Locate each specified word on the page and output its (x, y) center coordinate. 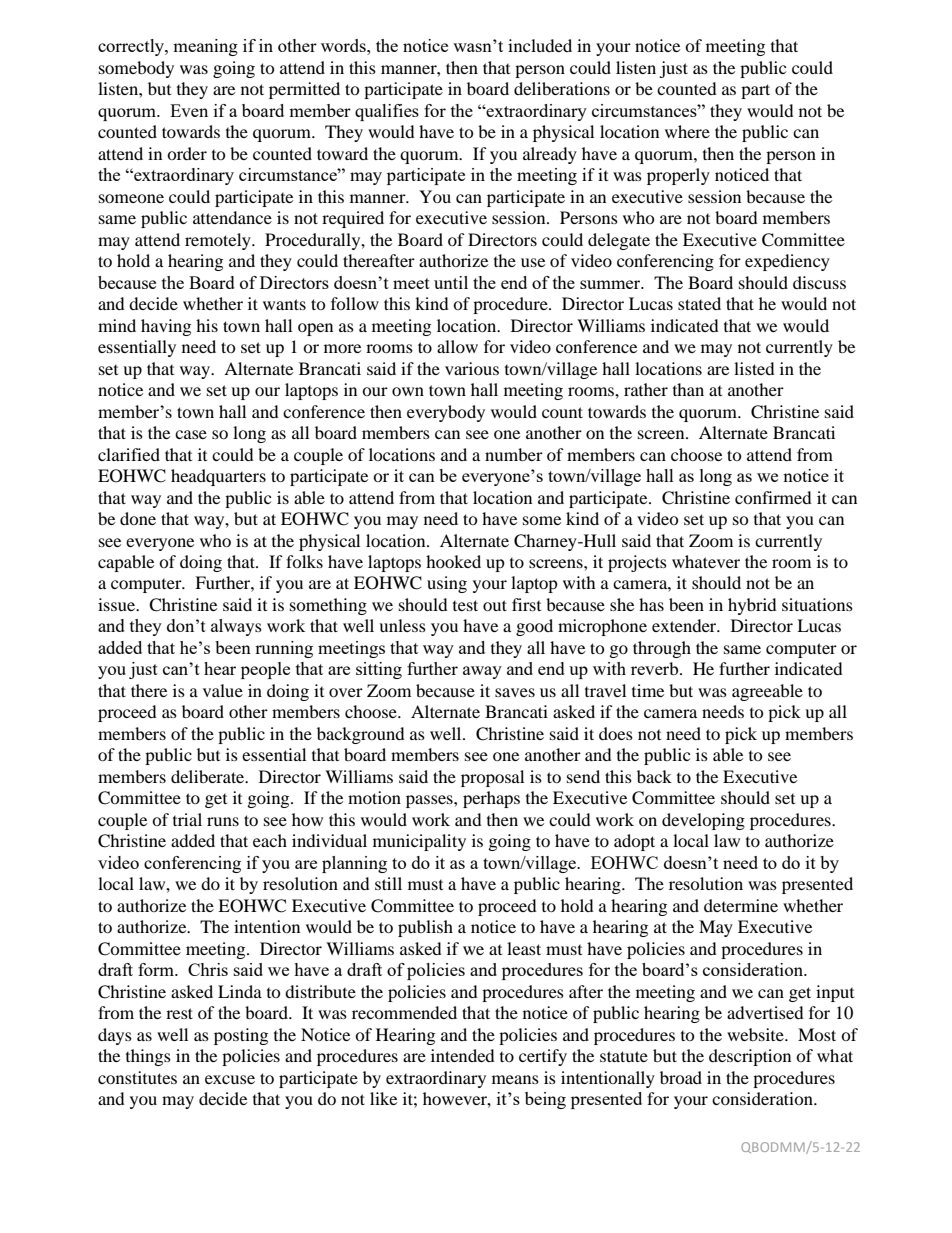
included (540, 45)
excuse (230, 1079)
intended (463, 1055)
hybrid (752, 606)
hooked (453, 561)
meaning (205, 47)
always (236, 627)
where (687, 131)
